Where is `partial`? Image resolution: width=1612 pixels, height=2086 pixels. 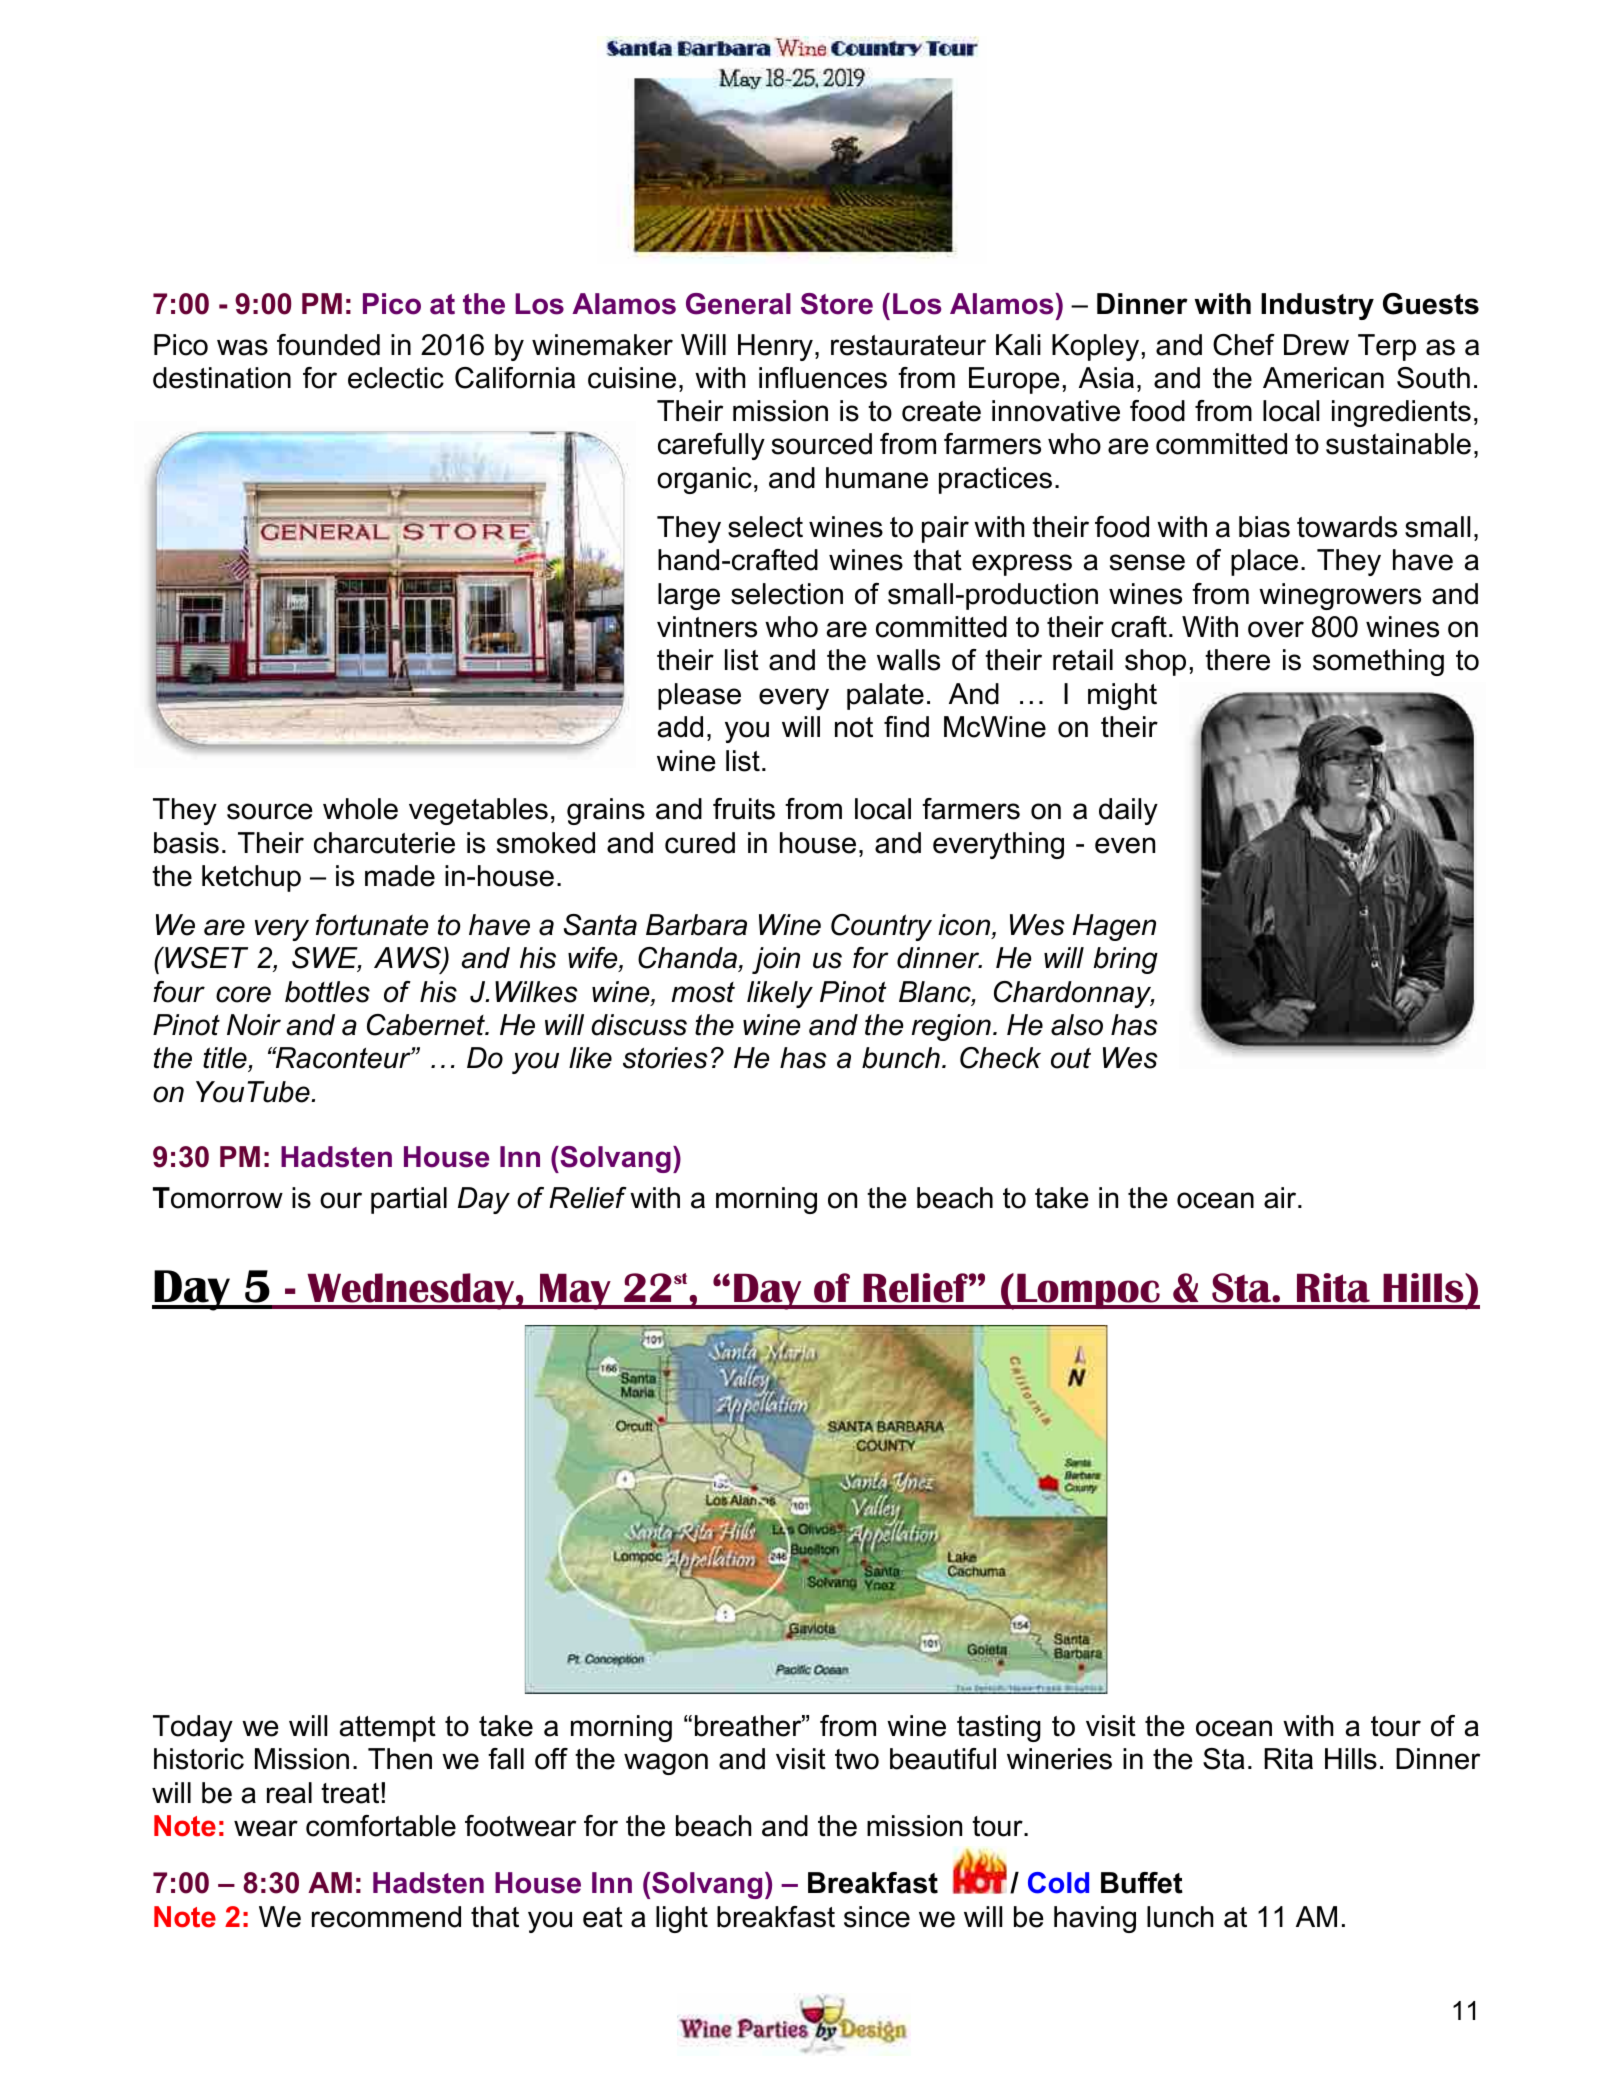
partial is located at coordinates (409, 1200).
